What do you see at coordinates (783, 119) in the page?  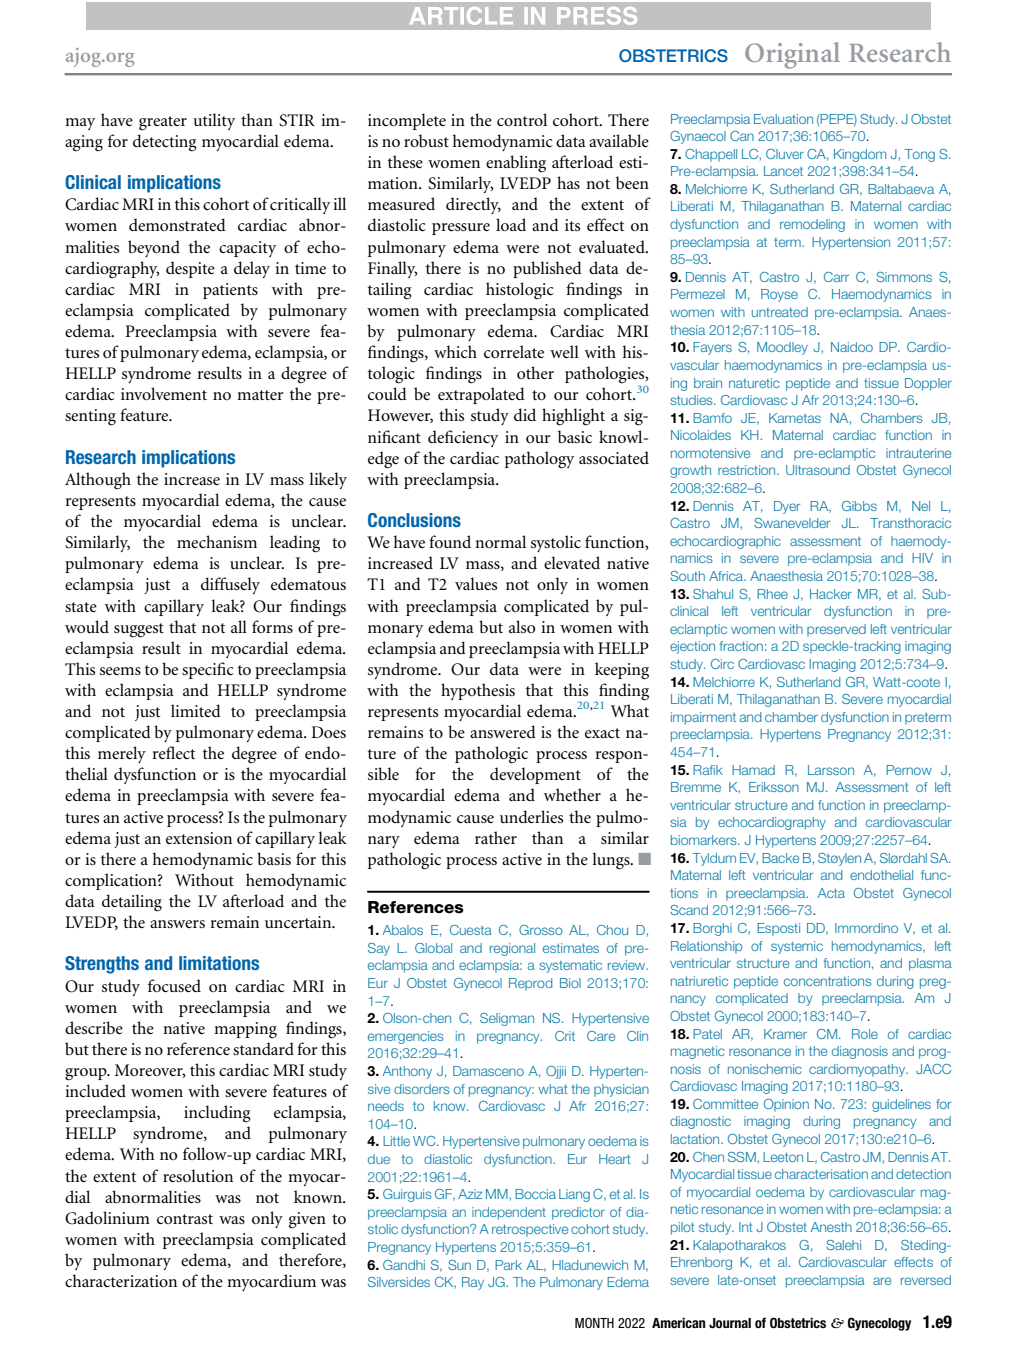 I see `Evaluation` at bounding box center [783, 119].
